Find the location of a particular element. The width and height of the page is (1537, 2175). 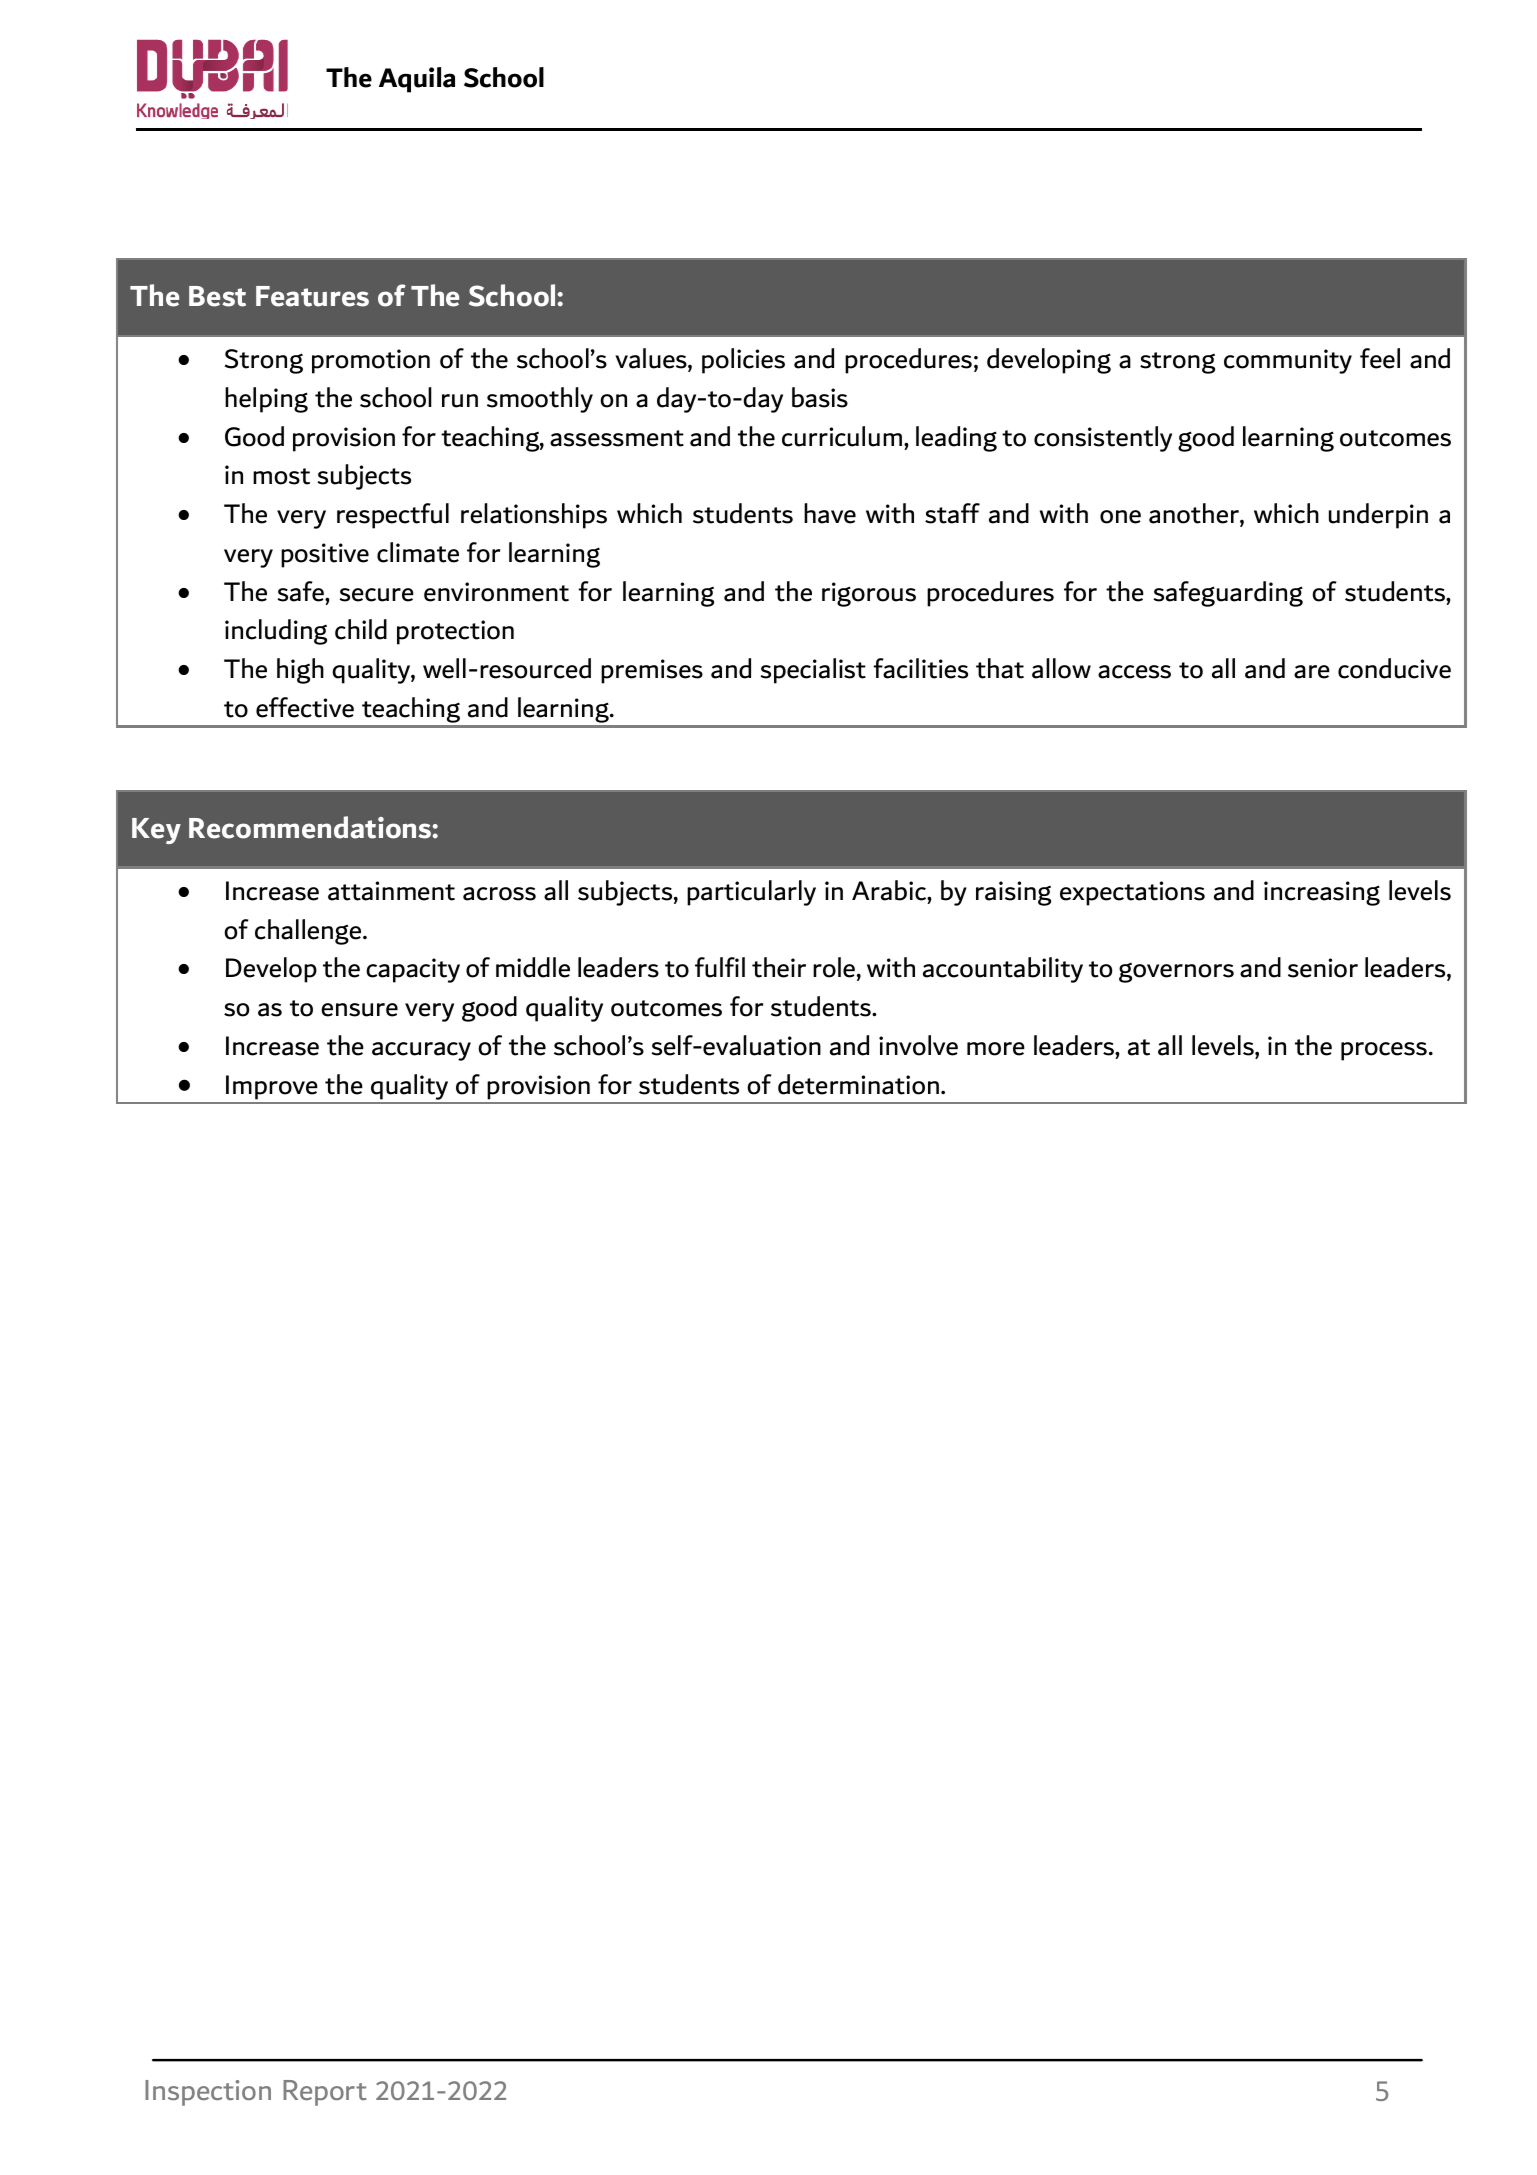

Report is located at coordinates (325, 2093).
